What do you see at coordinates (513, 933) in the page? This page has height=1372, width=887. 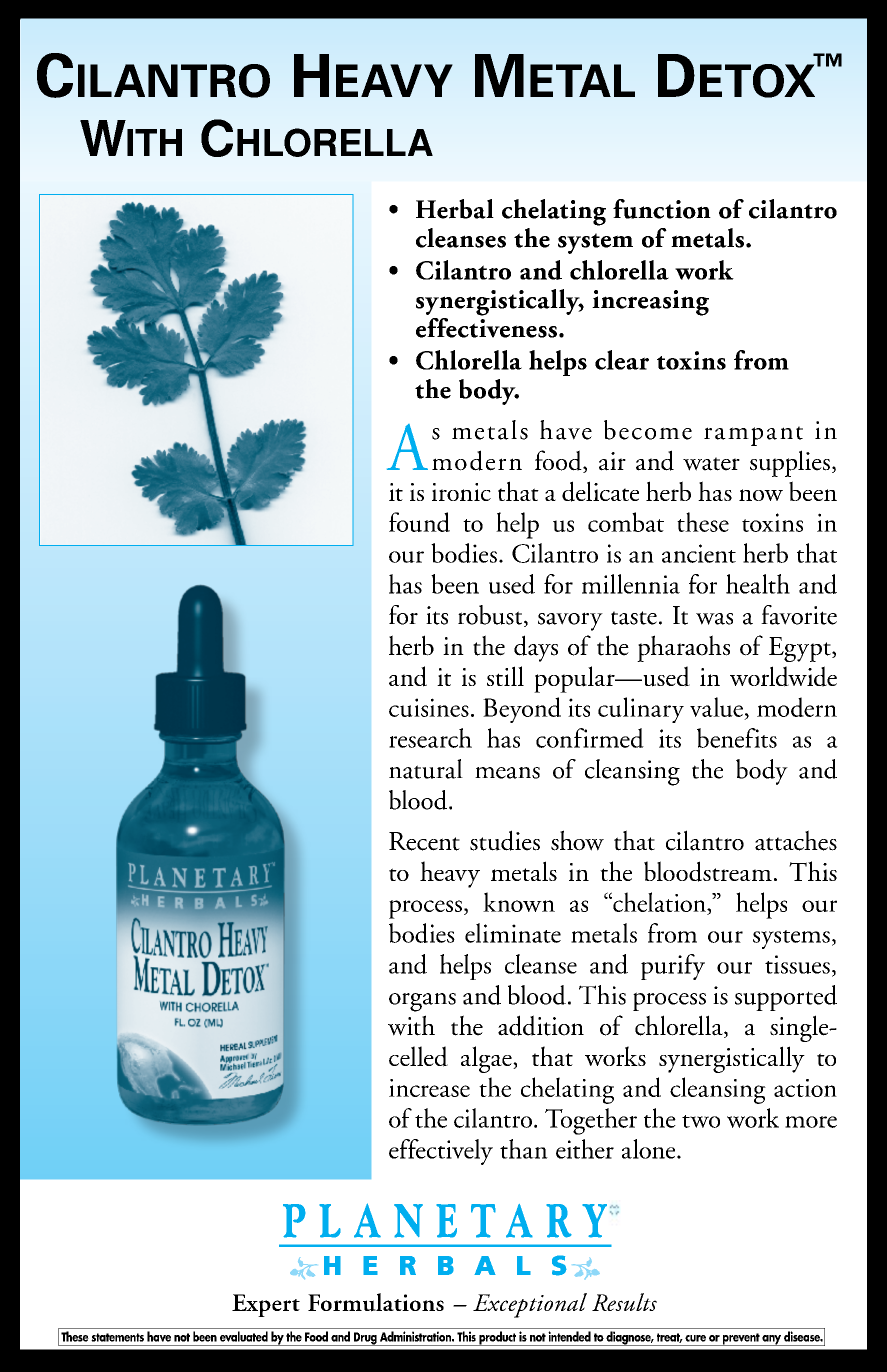 I see `eliminate` at bounding box center [513, 933].
